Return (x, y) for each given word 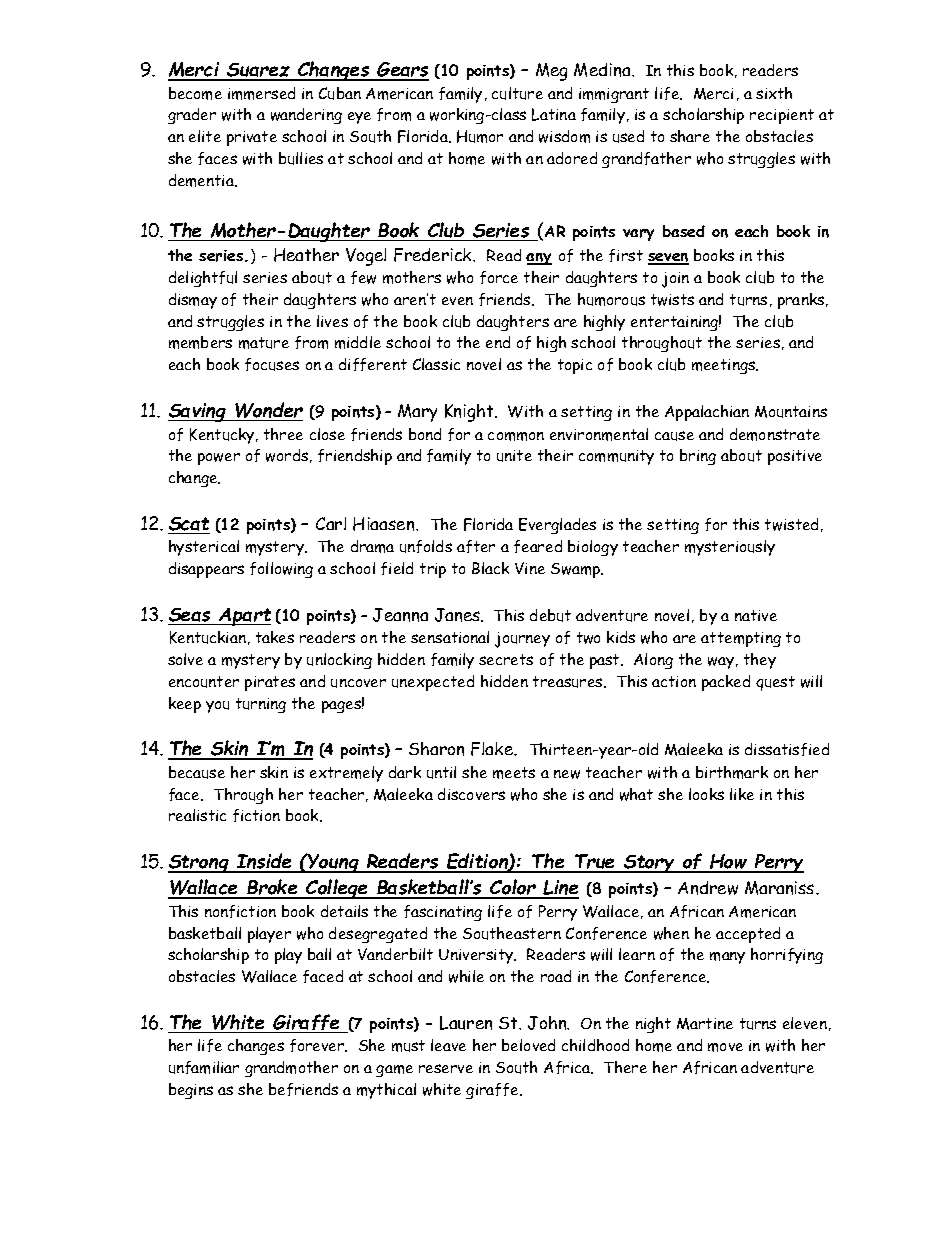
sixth (774, 93)
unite (514, 456)
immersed (261, 93)
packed (726, 683)
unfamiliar (204, 1067)
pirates (270, 683)
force (499, 277)
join (675, 280)
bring (698, 457)
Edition (477, 862)
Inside (264, 862)
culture (517, 93)
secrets (506, 659)
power (219, 459)
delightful (203, 279)
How (729, 863)
